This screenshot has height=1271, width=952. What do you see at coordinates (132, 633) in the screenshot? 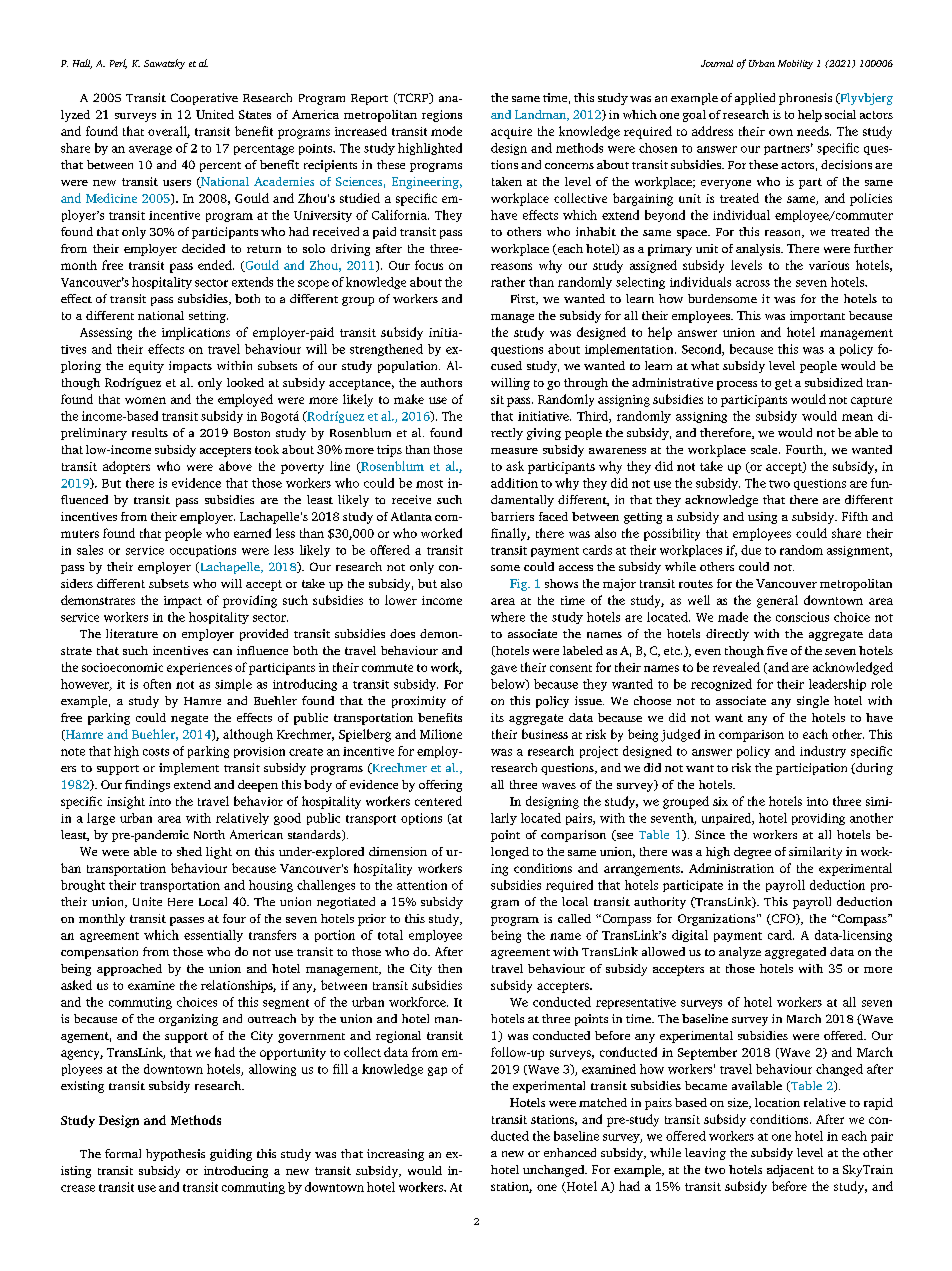
I see `literature` at bounding box center [132, 633].
